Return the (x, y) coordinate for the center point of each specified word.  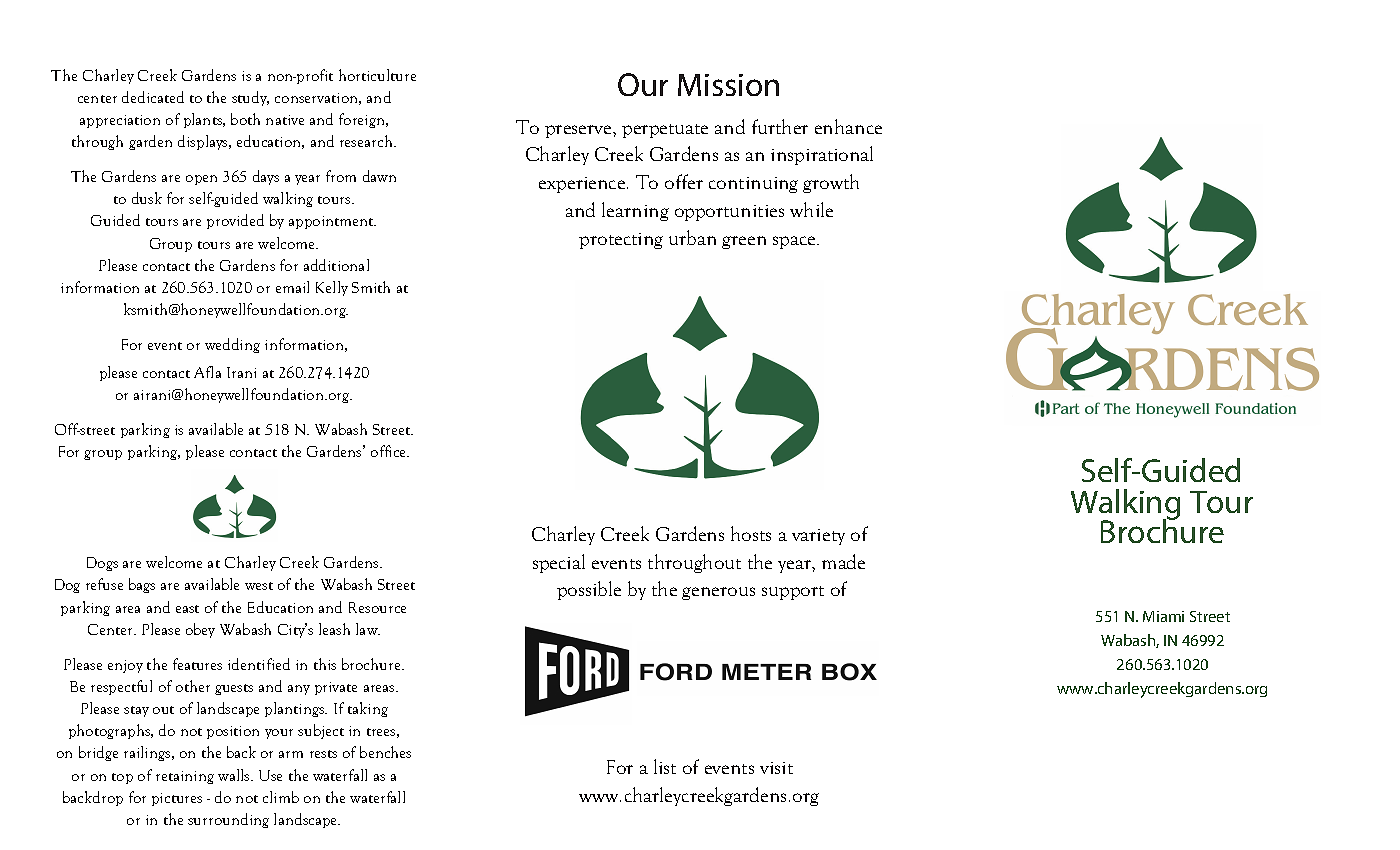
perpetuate (665, 131)
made (843, 561)
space (795, 242)
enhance (848, 126)
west (259, 586)
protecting (621, 241)
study (250, 98)
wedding (232, 345)
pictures (177, 799)
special (559, 563)
